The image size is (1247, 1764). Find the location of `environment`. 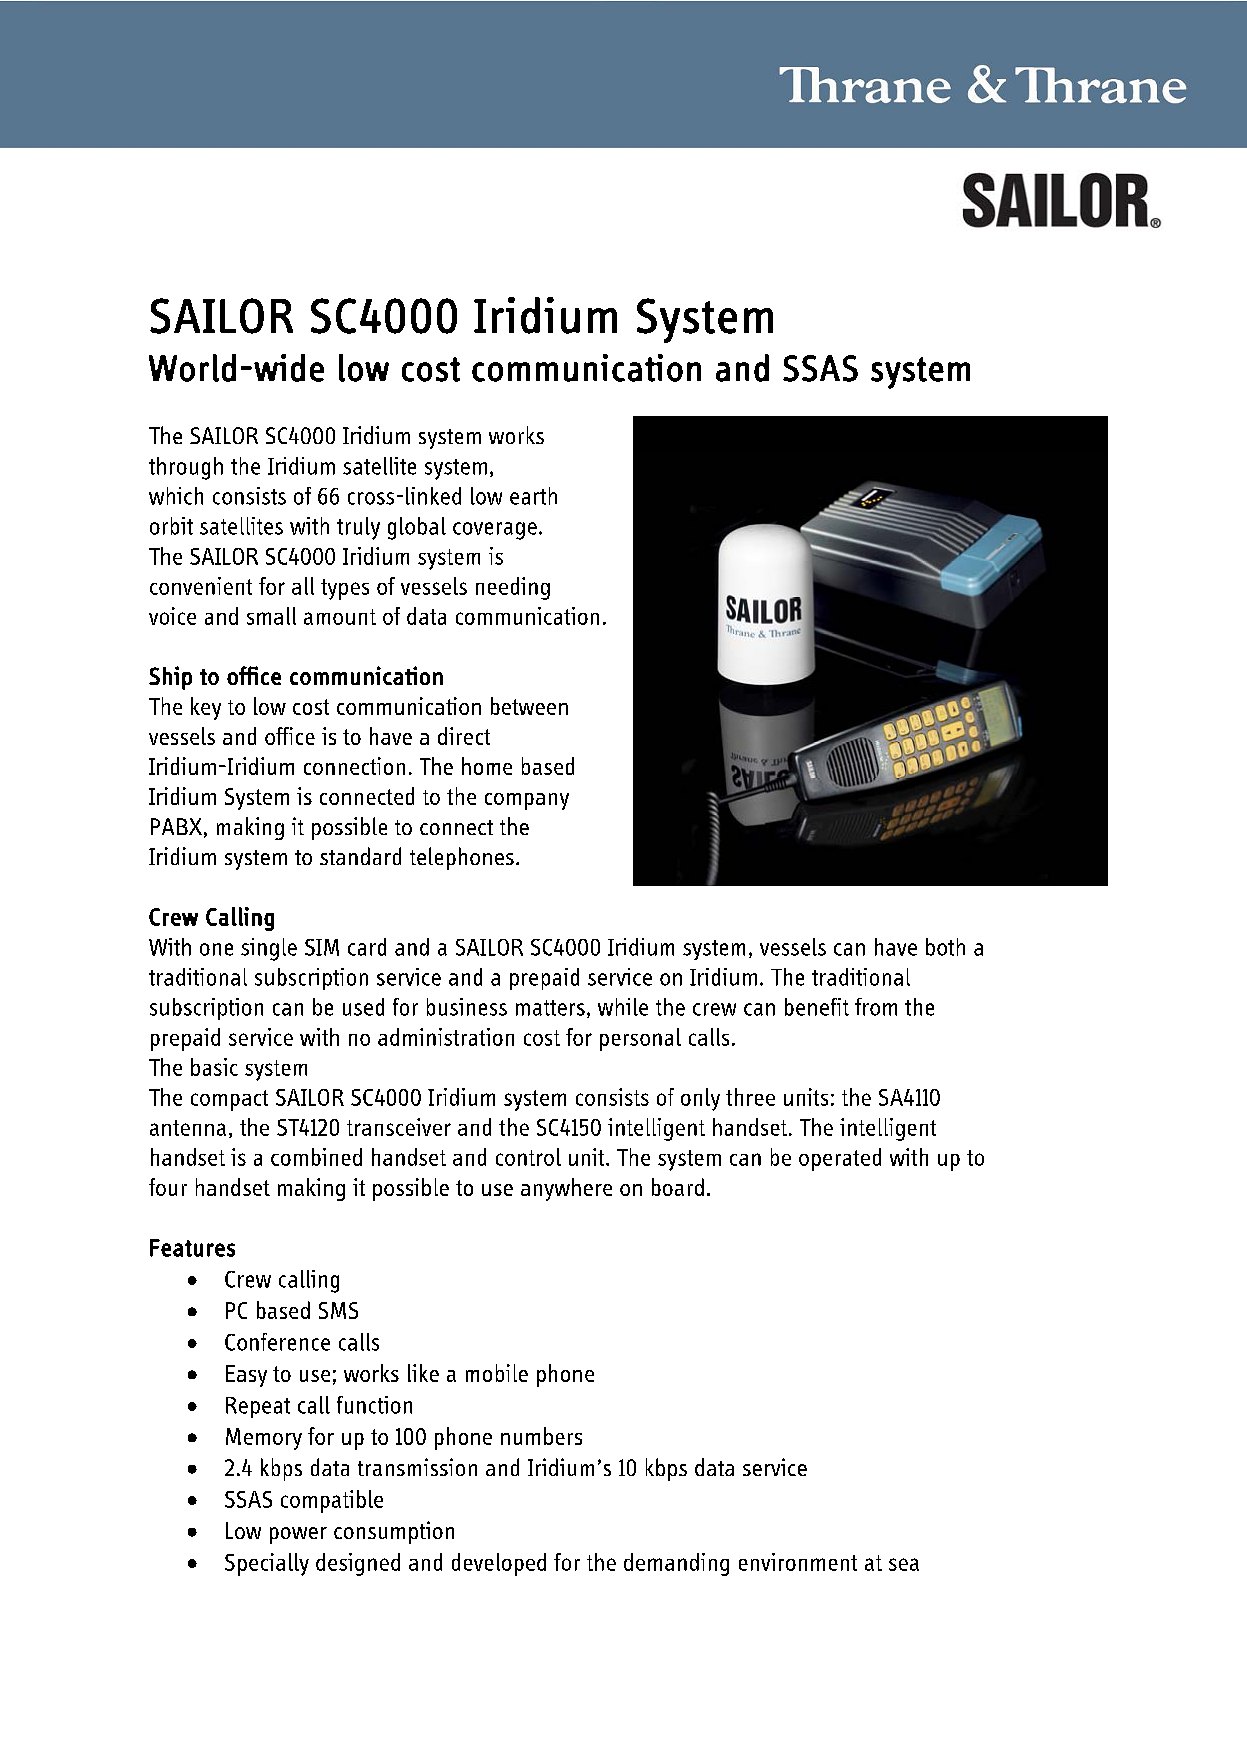

environment is located at coordinates (798, 1562).
